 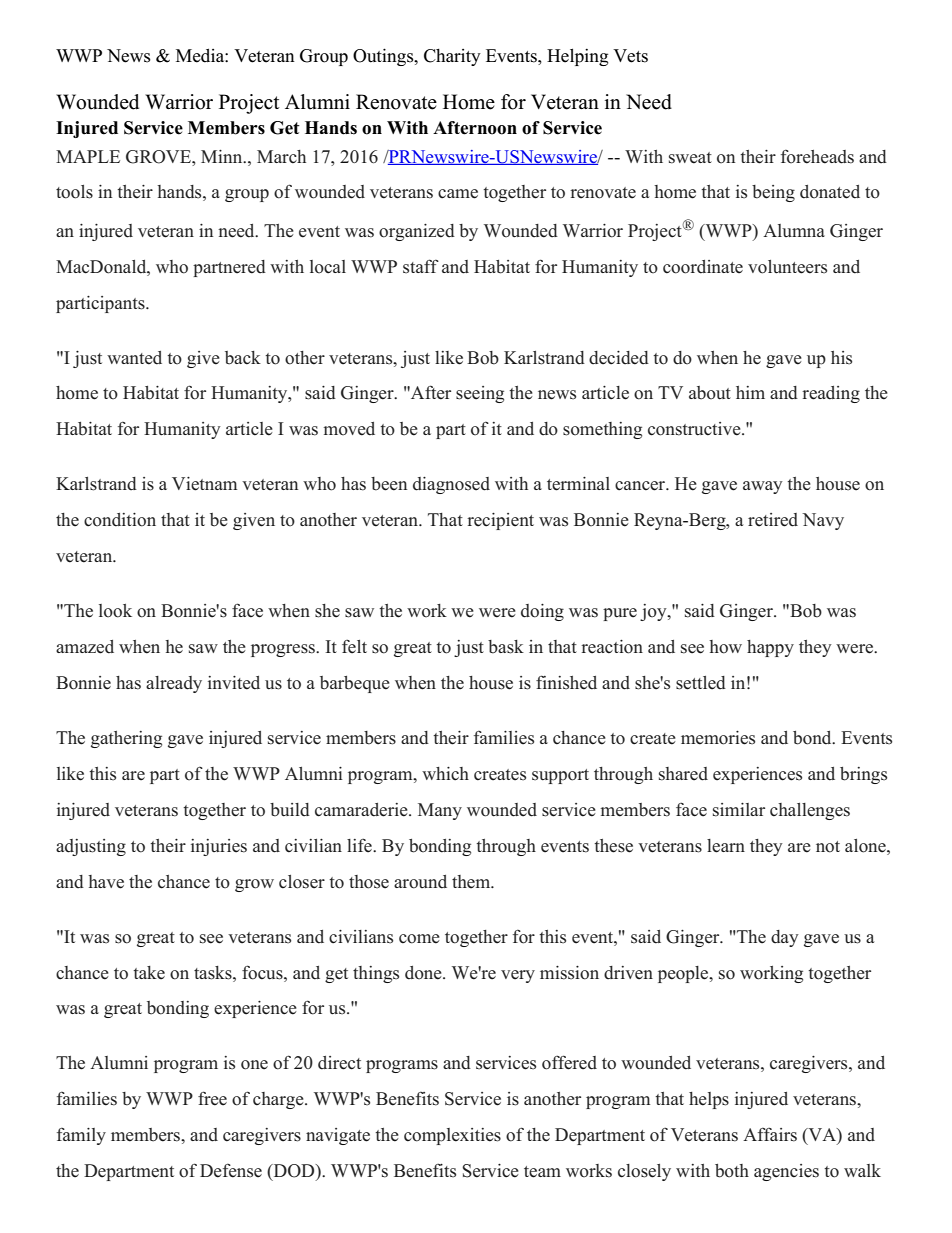 What do you see at coordinates (770, 1134) in the page?
I see `Affairs` at bounding box center [770, 1134].
